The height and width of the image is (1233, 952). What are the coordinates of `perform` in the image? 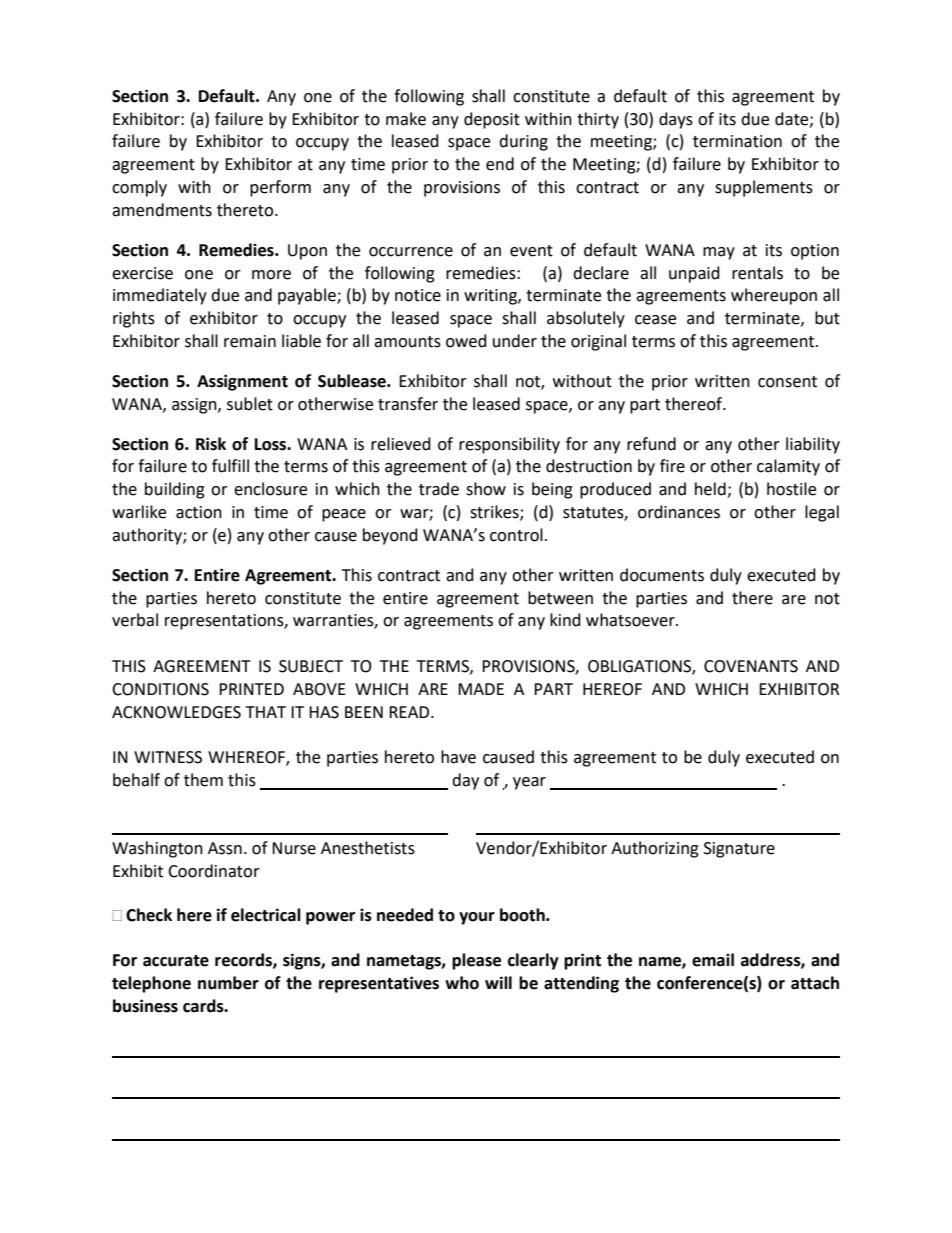 It's located at (280, 188).
